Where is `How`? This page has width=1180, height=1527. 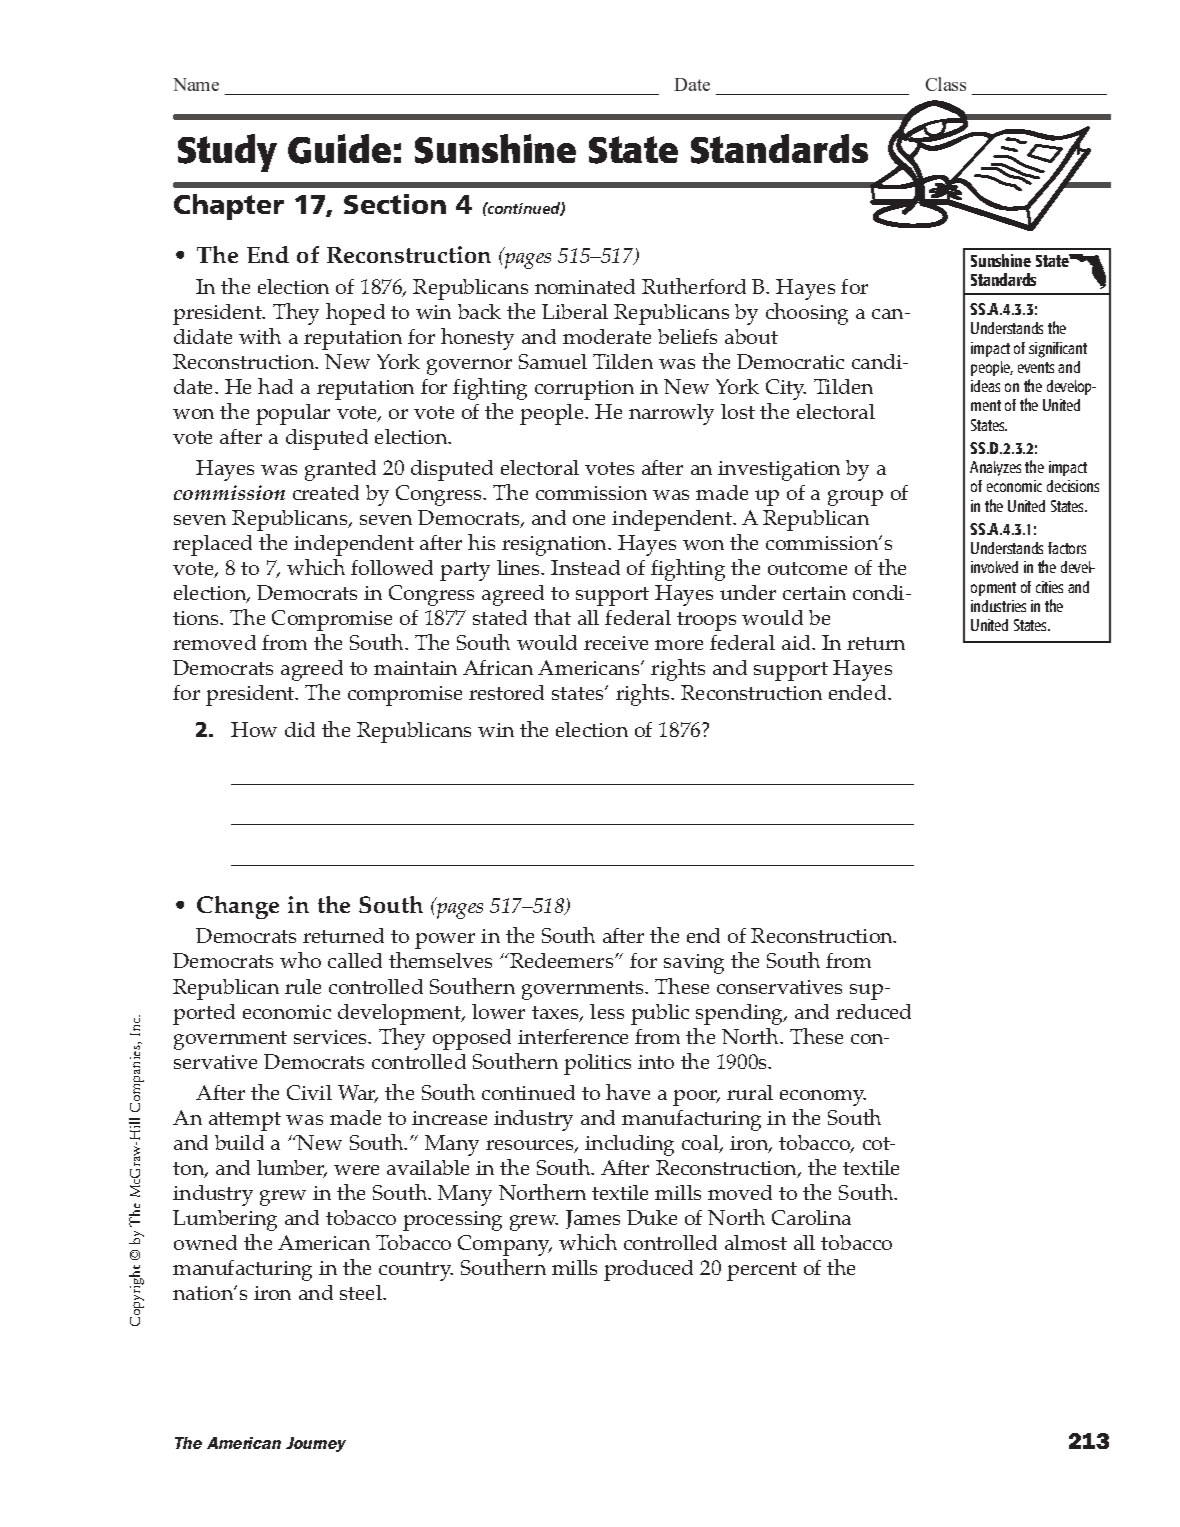 How is located at coordinates (254, 729).
